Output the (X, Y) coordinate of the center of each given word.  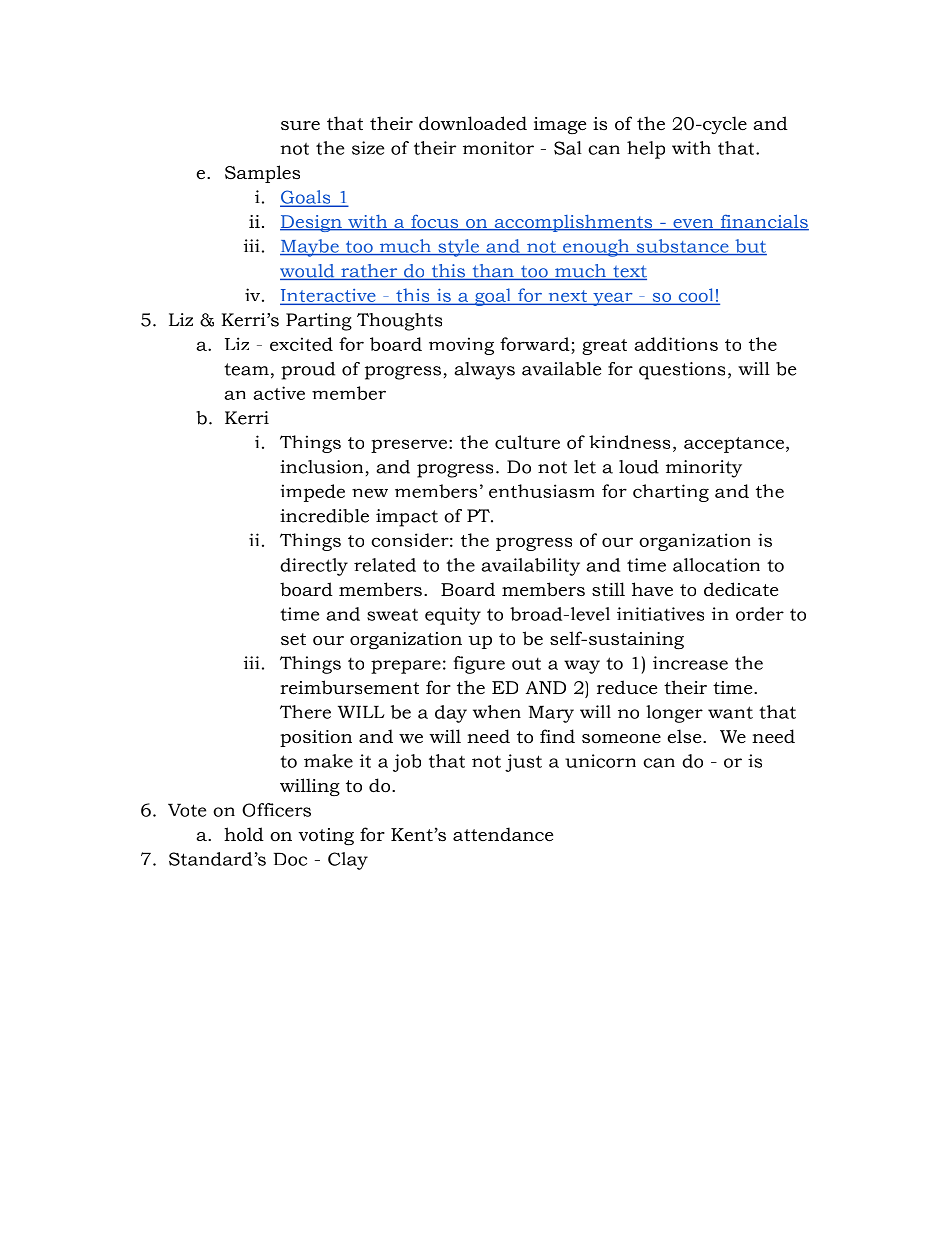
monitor (498, 148)
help (646, 150)
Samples (262, 174)
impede (312, 493)
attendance (503, 834)
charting (671, 493)
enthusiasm (541, 491)
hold (244, 834)
